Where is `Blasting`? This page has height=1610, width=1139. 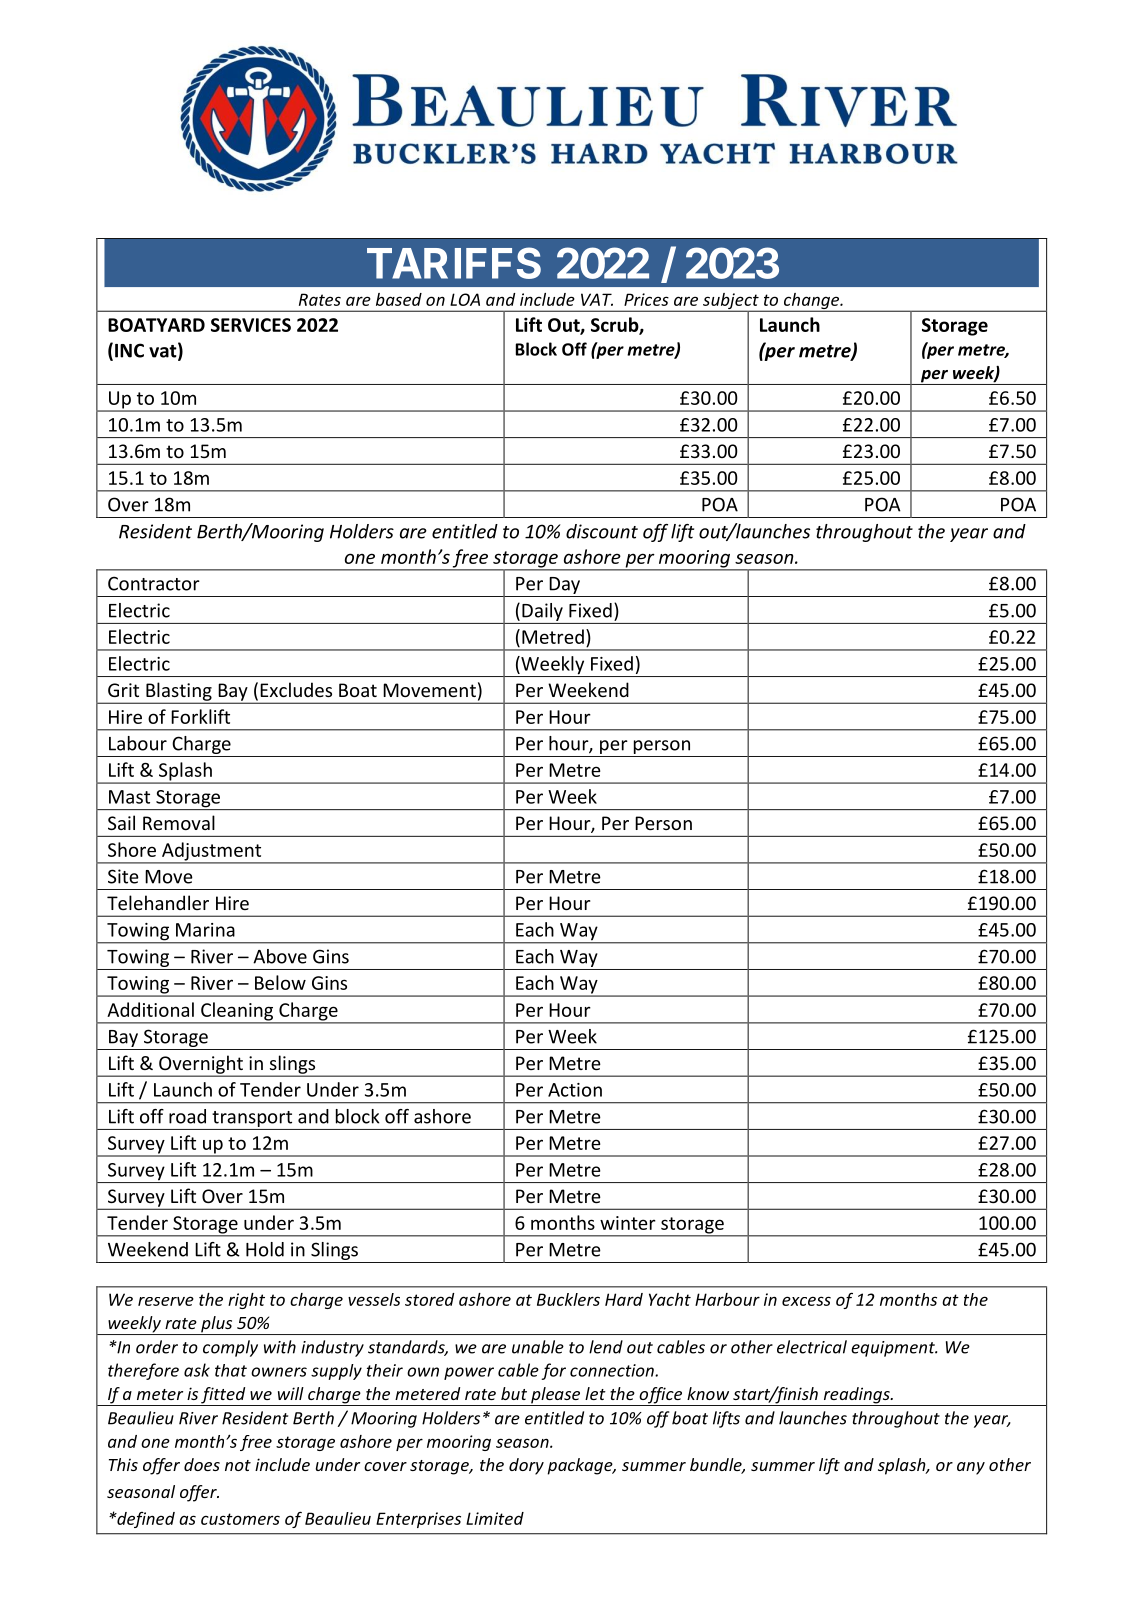 Blasting is located at coordinates (179, 692).
